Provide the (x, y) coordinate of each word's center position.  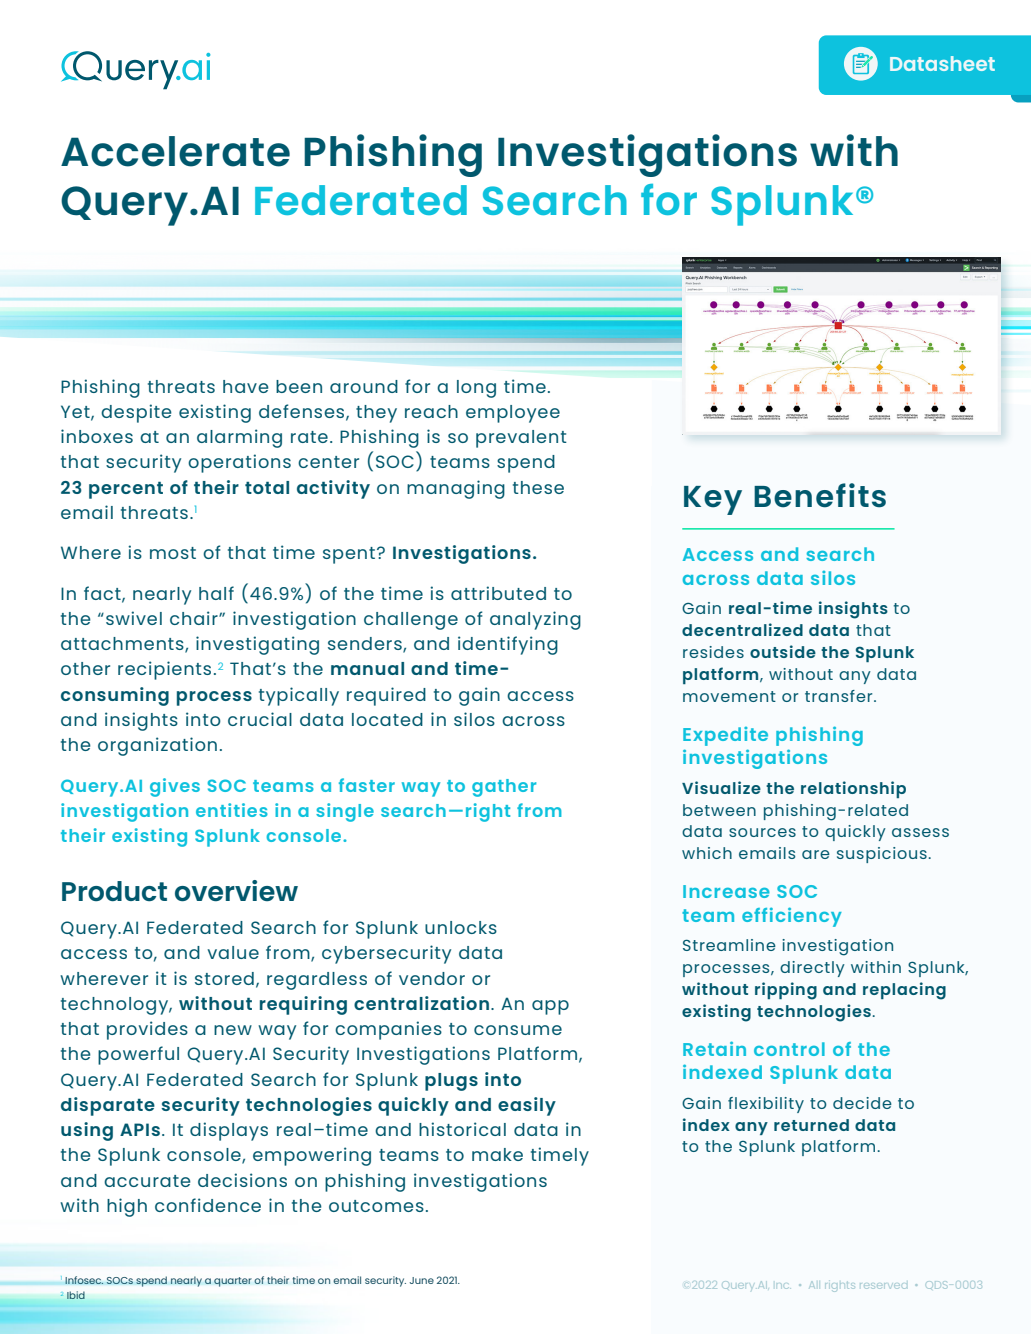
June (422, 1280)
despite (136, 413)
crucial (260, 719)
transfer (840, 696)
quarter (233, 1282)
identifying (508, 645)
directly (812, 969)
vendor (432, 978)
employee (513, 414)
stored (224, 978)
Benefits (820, 495)
